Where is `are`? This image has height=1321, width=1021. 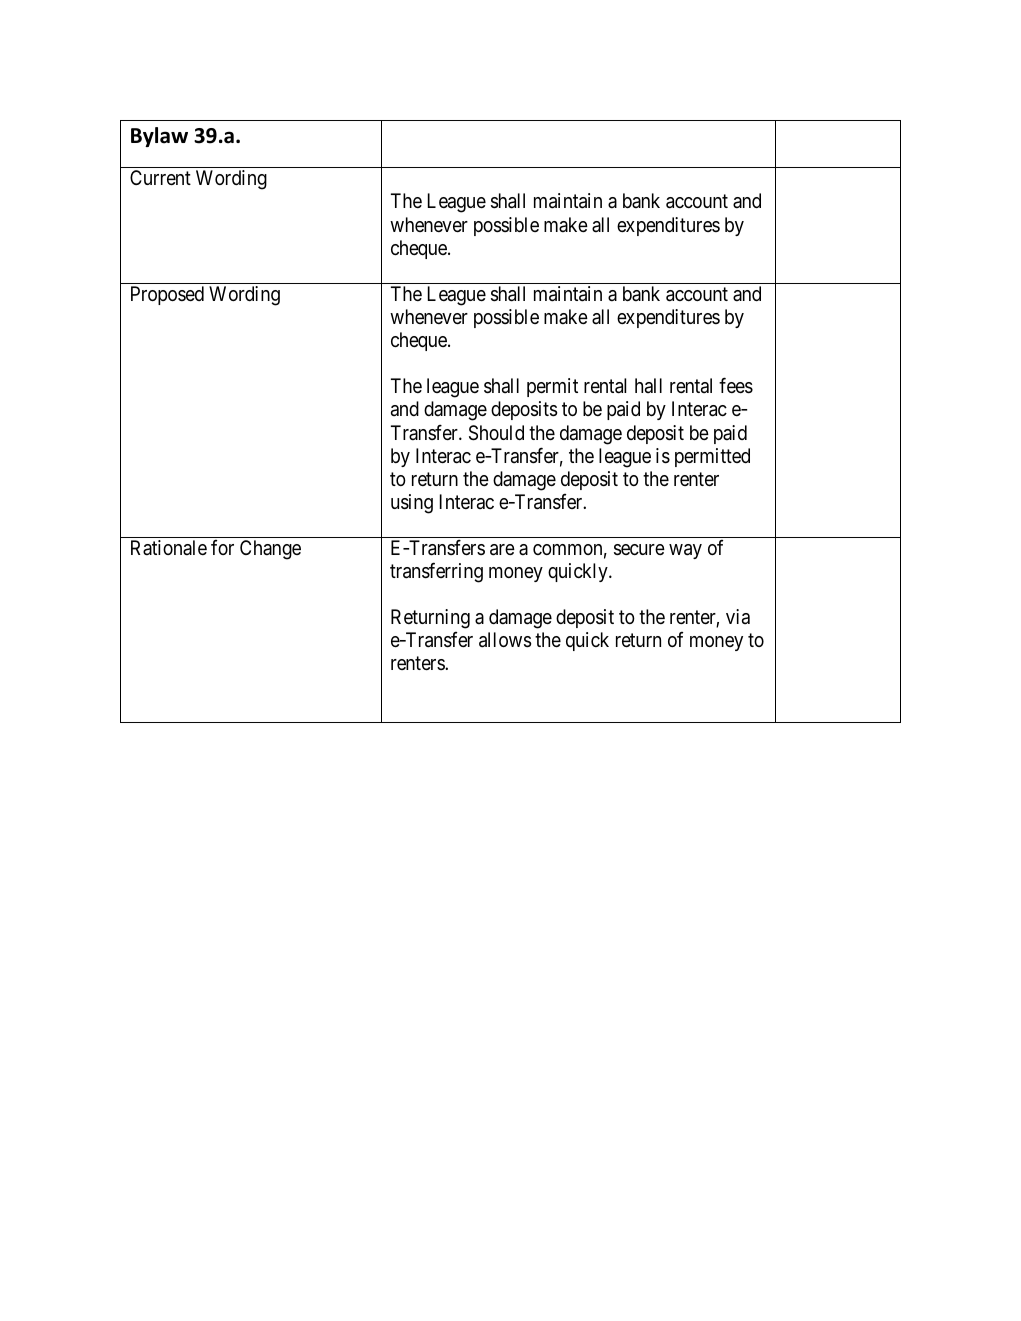
are is located at coordinates (502, 550).
